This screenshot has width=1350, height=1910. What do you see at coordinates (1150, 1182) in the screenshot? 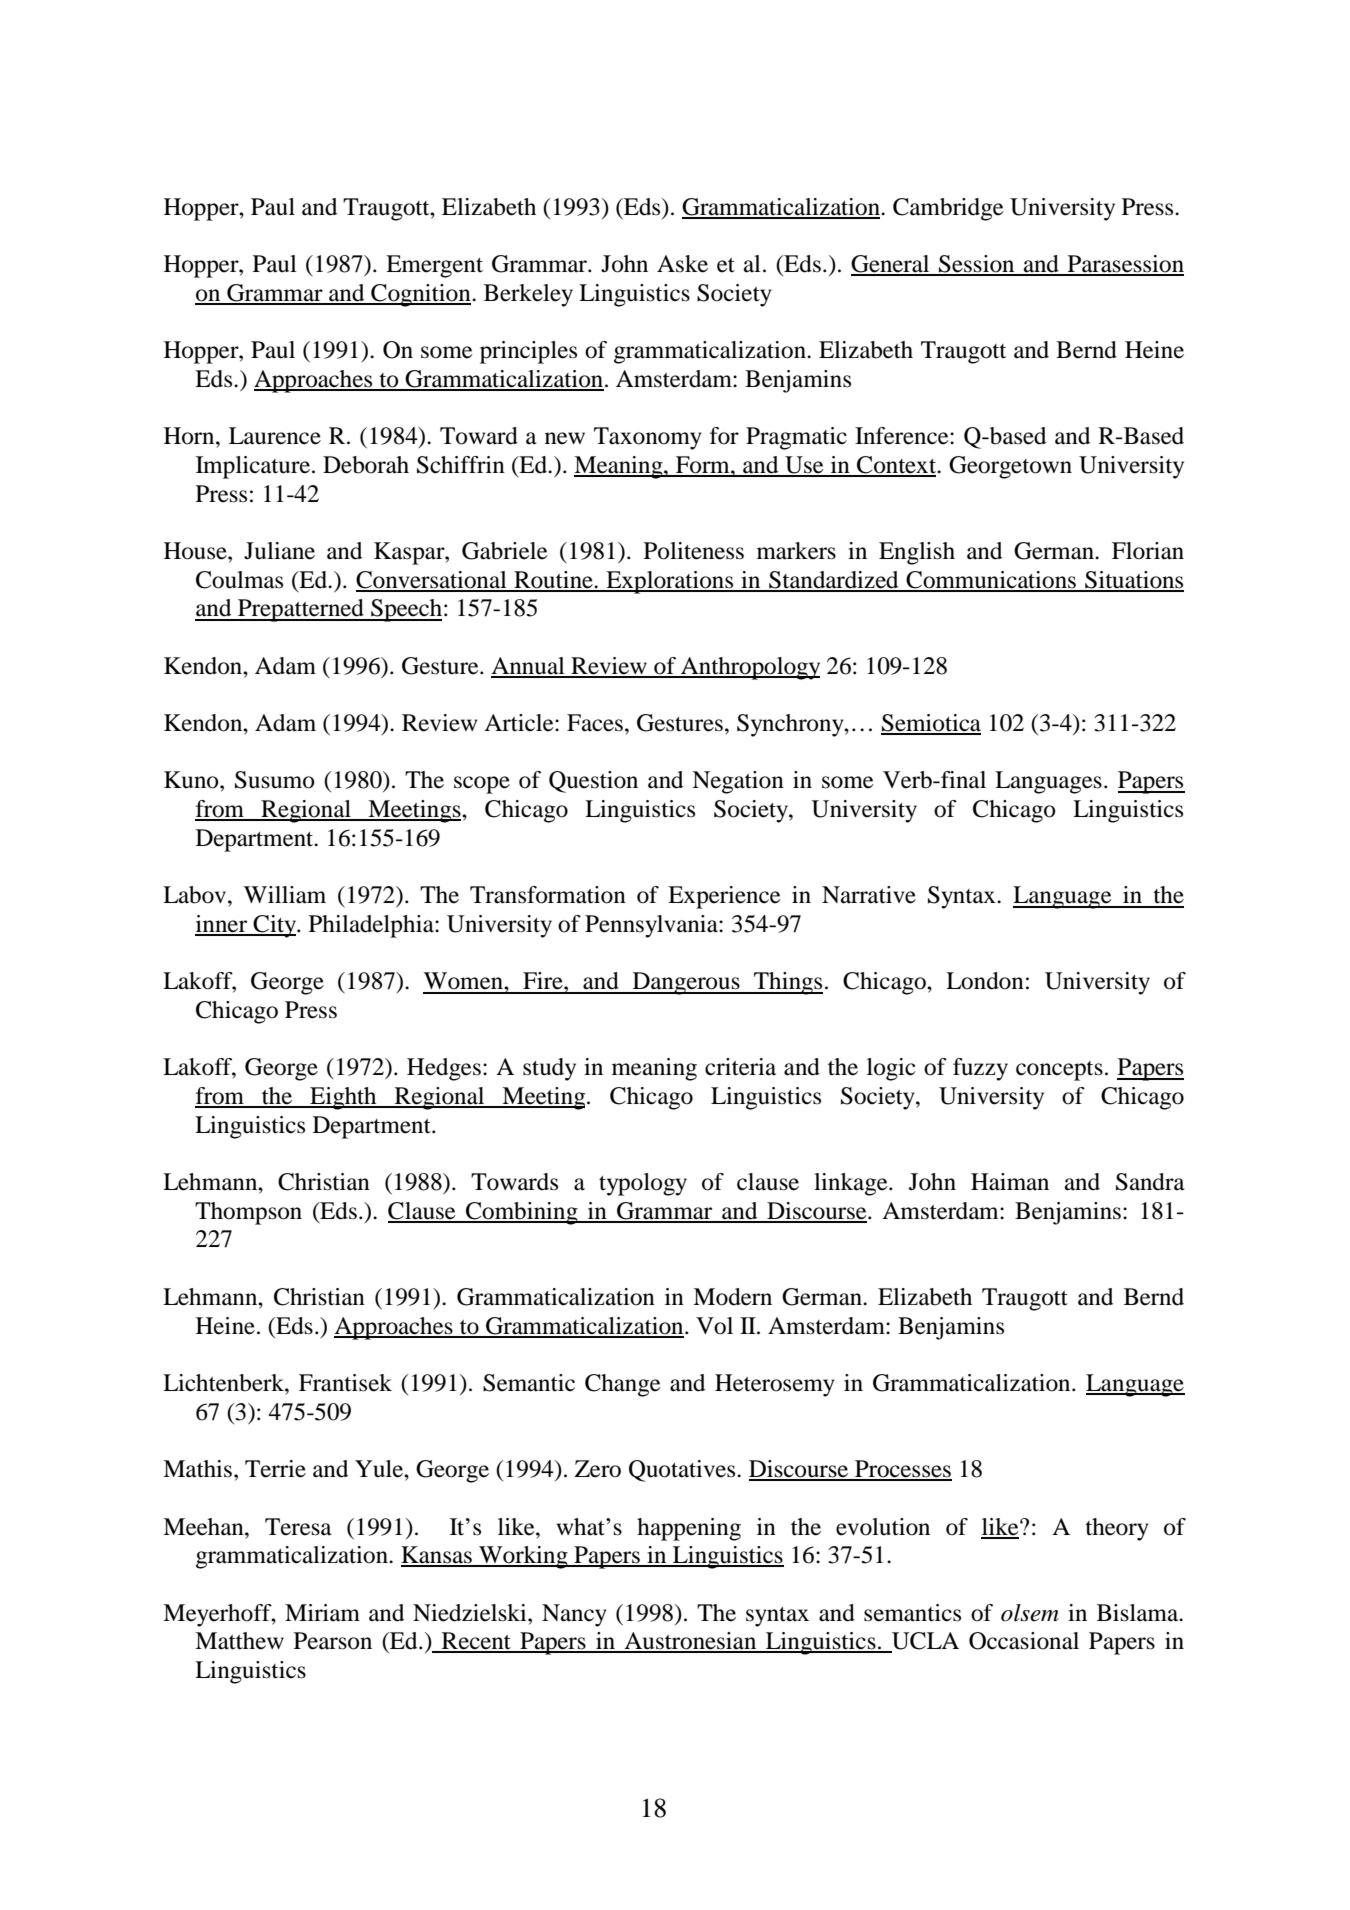
I see `Sandra` at bounding box center [1150, 1182].
